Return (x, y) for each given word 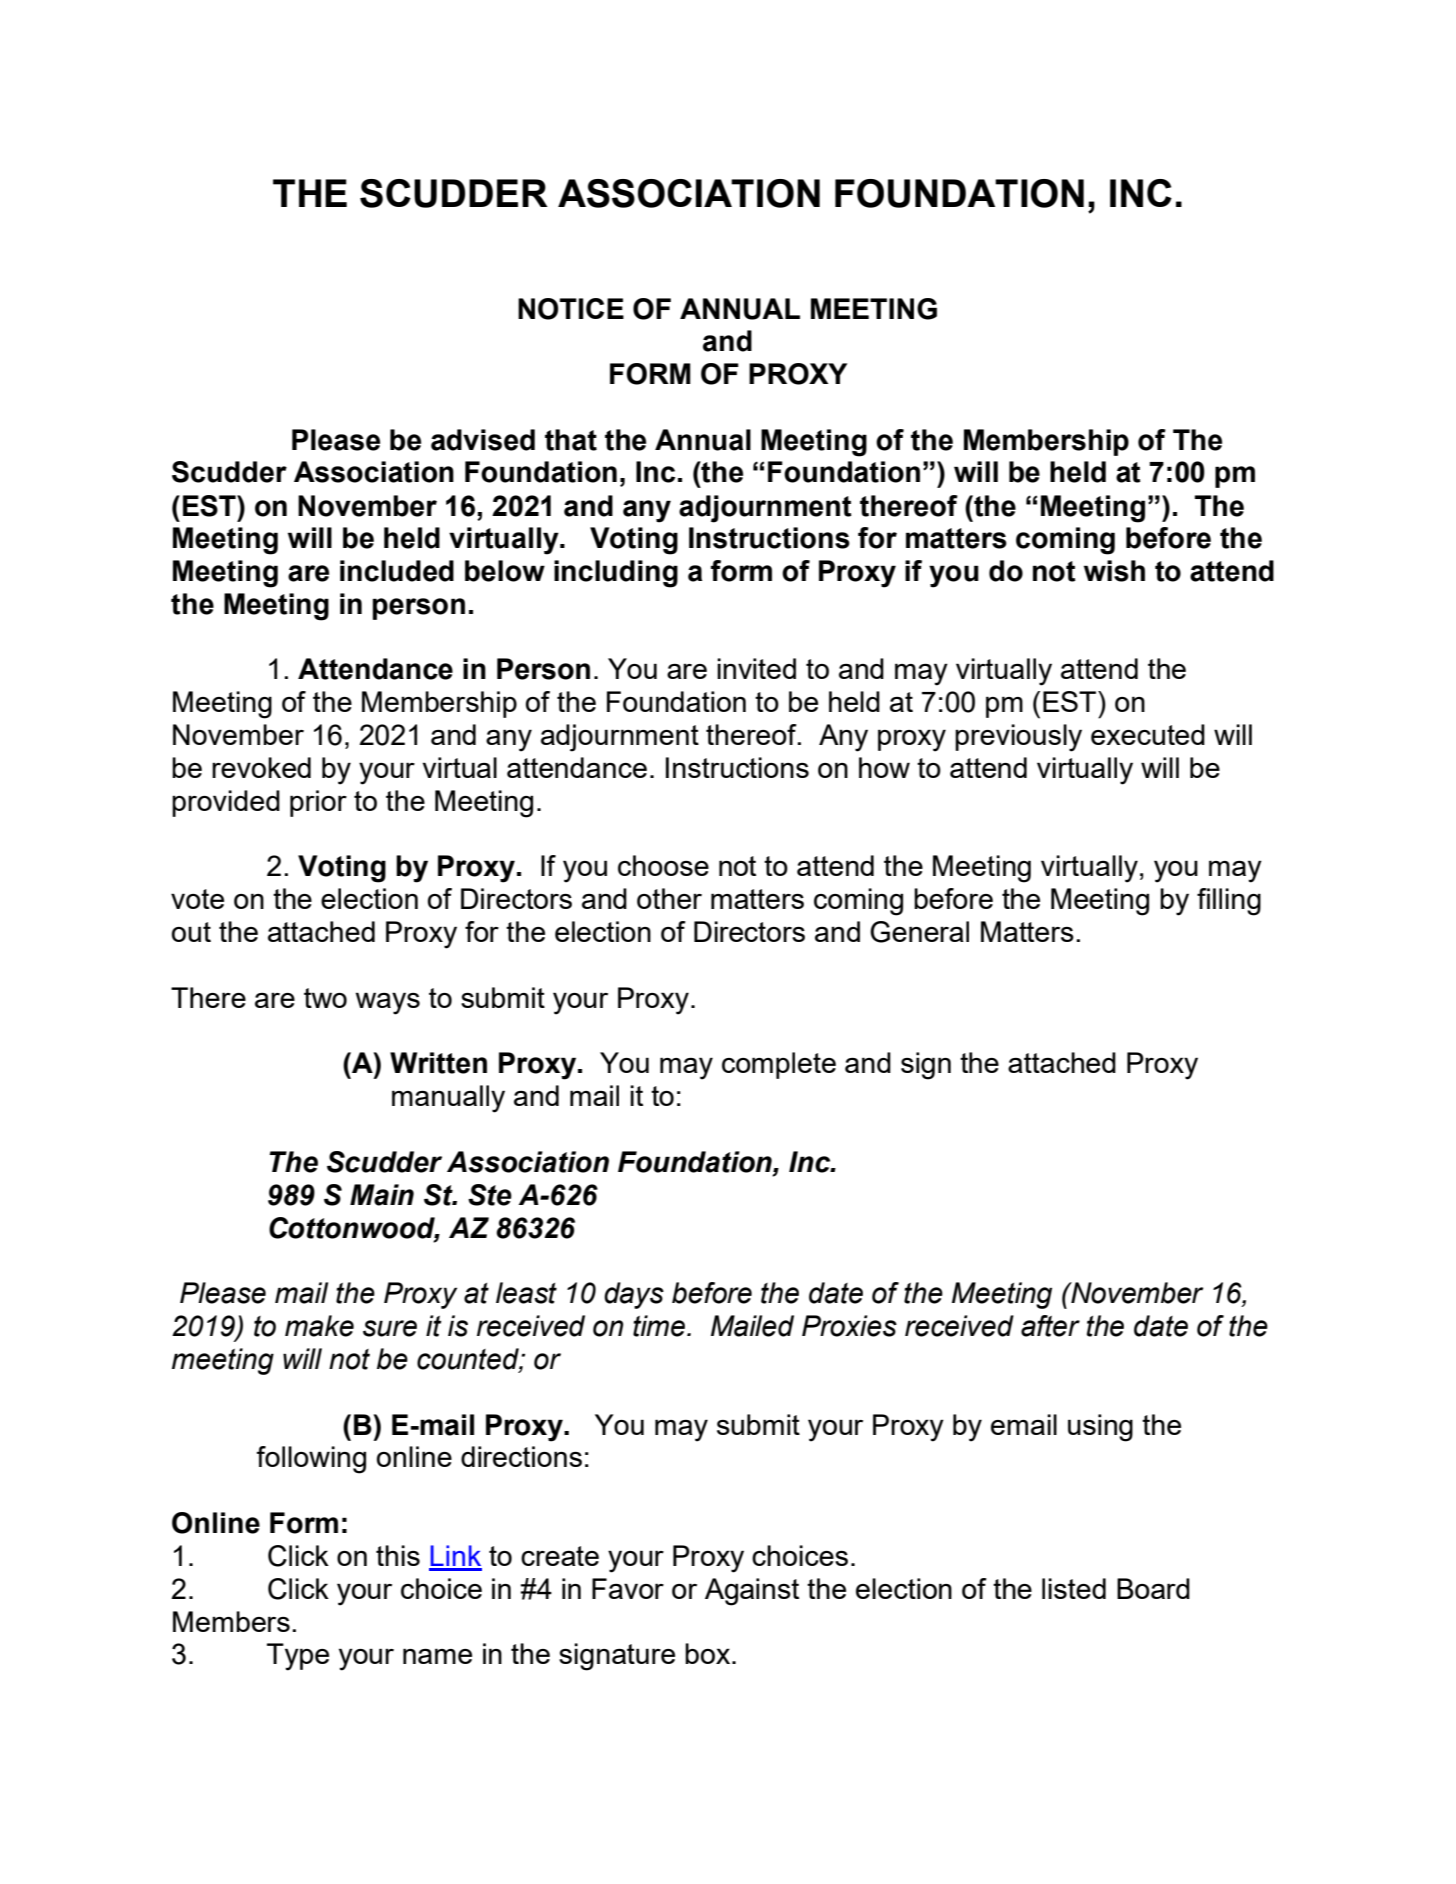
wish (1114, 571)
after (1050, 1326)
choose (663, 865)
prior (318, 803)
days (634, 1295)
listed (1074, 1588)
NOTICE (571, 309)
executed (1148, 734)
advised (483, 440)
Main (382, 1195)
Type (298, 1657)
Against (752, 1592)
